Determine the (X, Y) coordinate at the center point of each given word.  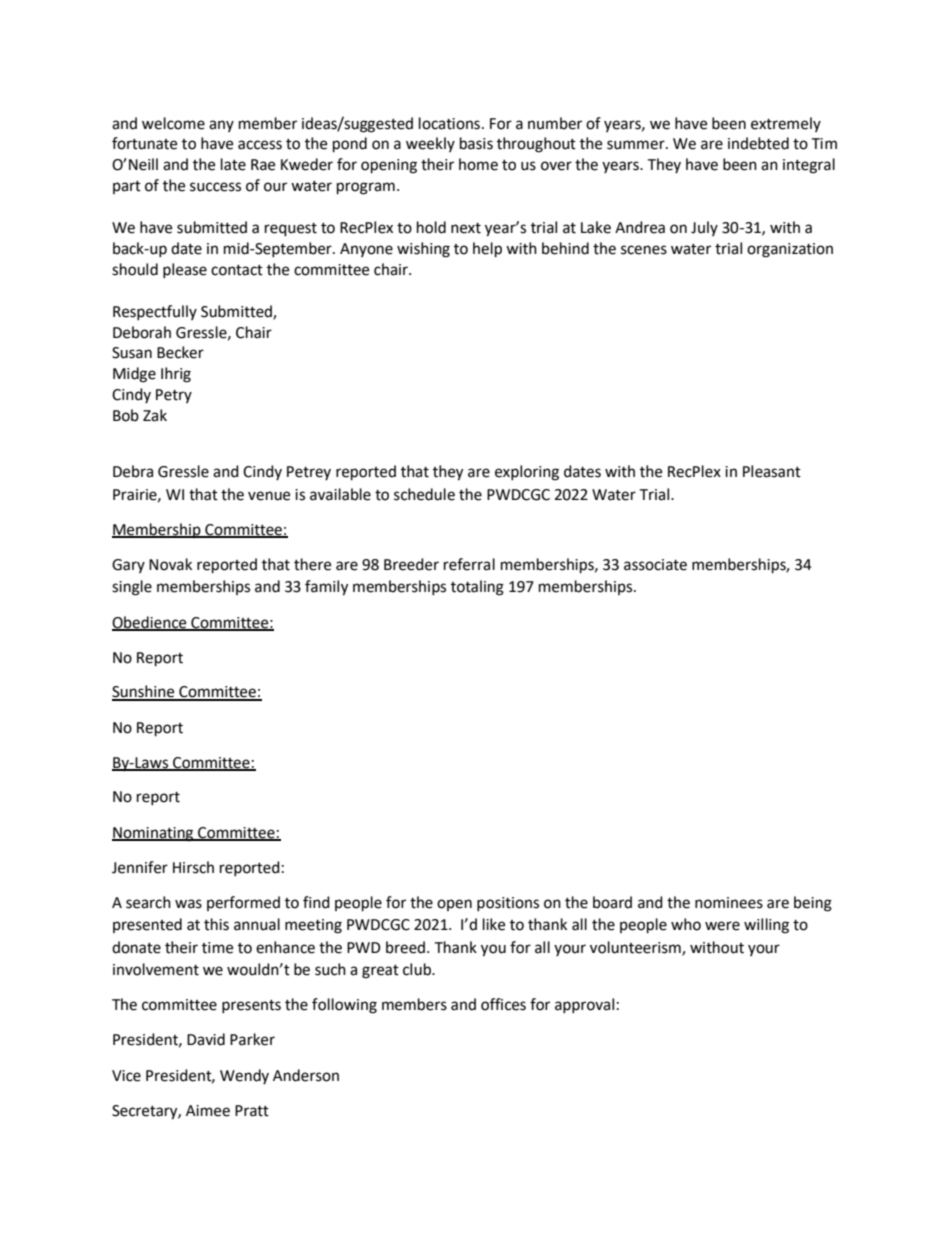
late (233, 164)
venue (269, 496)
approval (584, 1005)
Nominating (154, 834)
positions (508, 904)
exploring (527, 473)
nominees (729, 903)
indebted (758, 143)
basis (476, 143)
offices (503, 1004)
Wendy (244, 1076)
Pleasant (772, 471)
